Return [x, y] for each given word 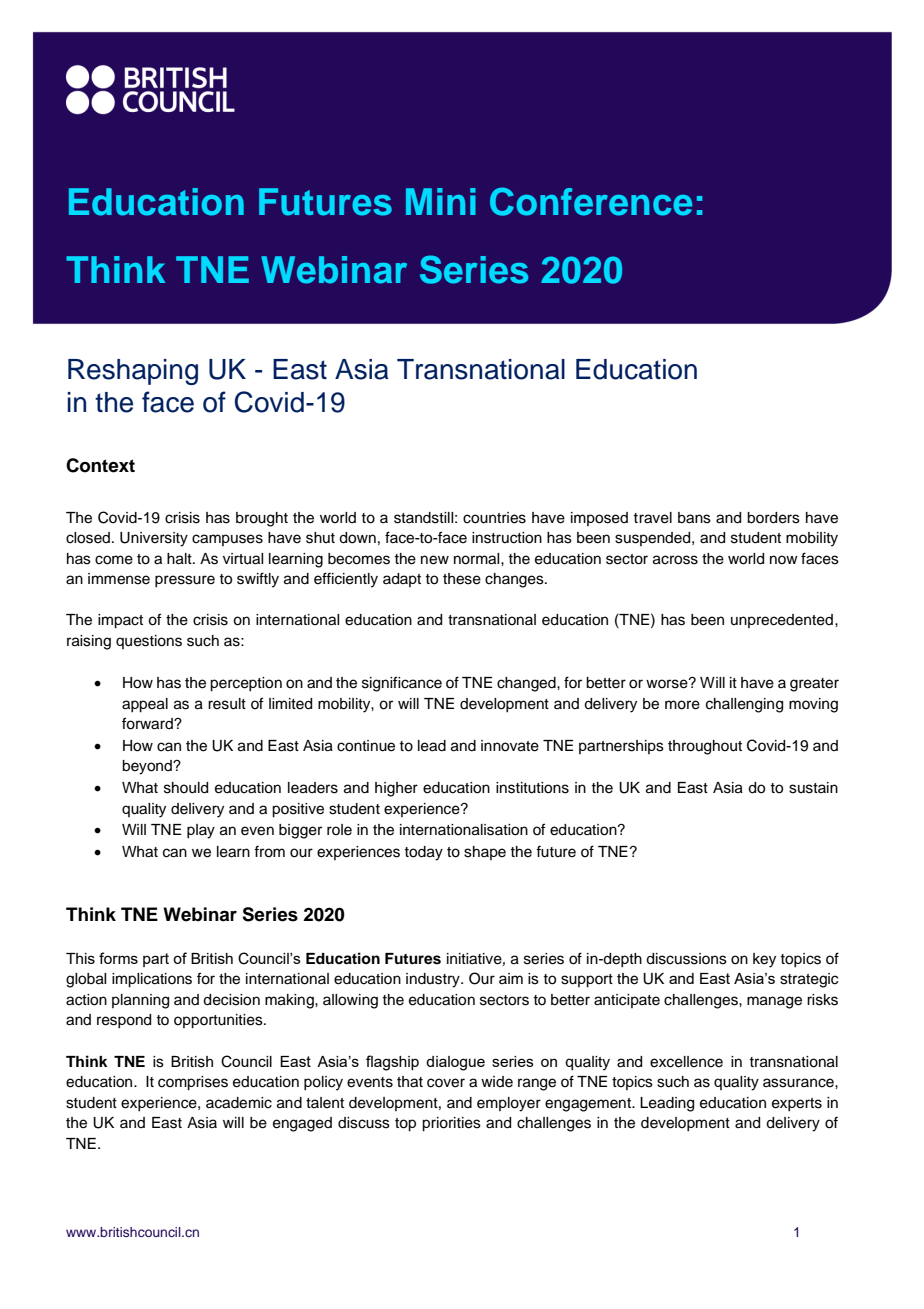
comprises [193, 1083]
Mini [441, 201]
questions [149, 642]
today [423, 853]
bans [694, 518]
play [201, 831]
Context [100, 465]
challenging [744, 705]
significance [402, 684]
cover [446, 1083]
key [764, 960]
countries [494, 518]
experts [797, 1104]
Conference [591, 201]
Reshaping [133, 372]
